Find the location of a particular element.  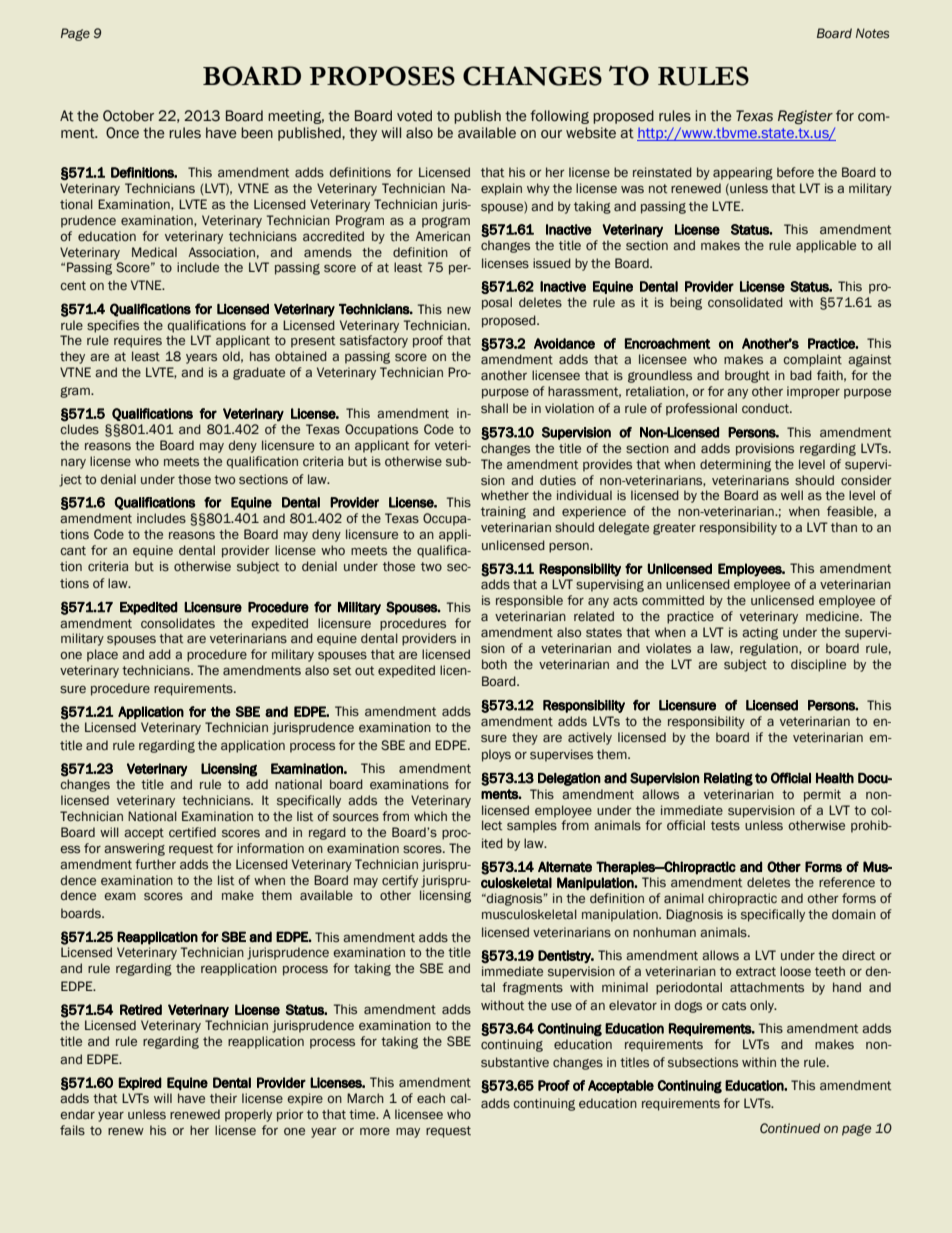

tests is located at coordinates (725, 826).
